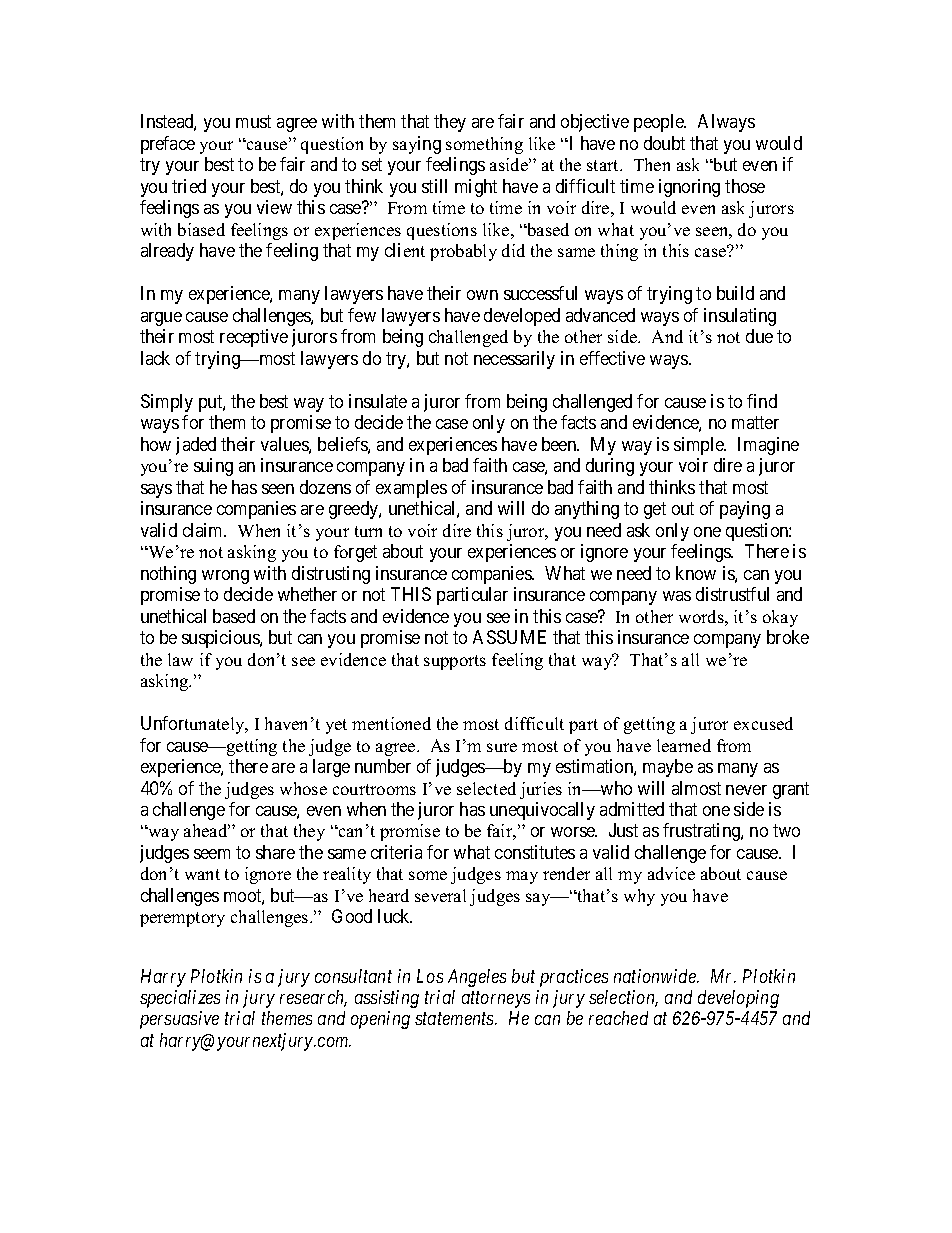 This screenshot has height=1233, width=952. I want to click on doubt, so click(664, 143).
